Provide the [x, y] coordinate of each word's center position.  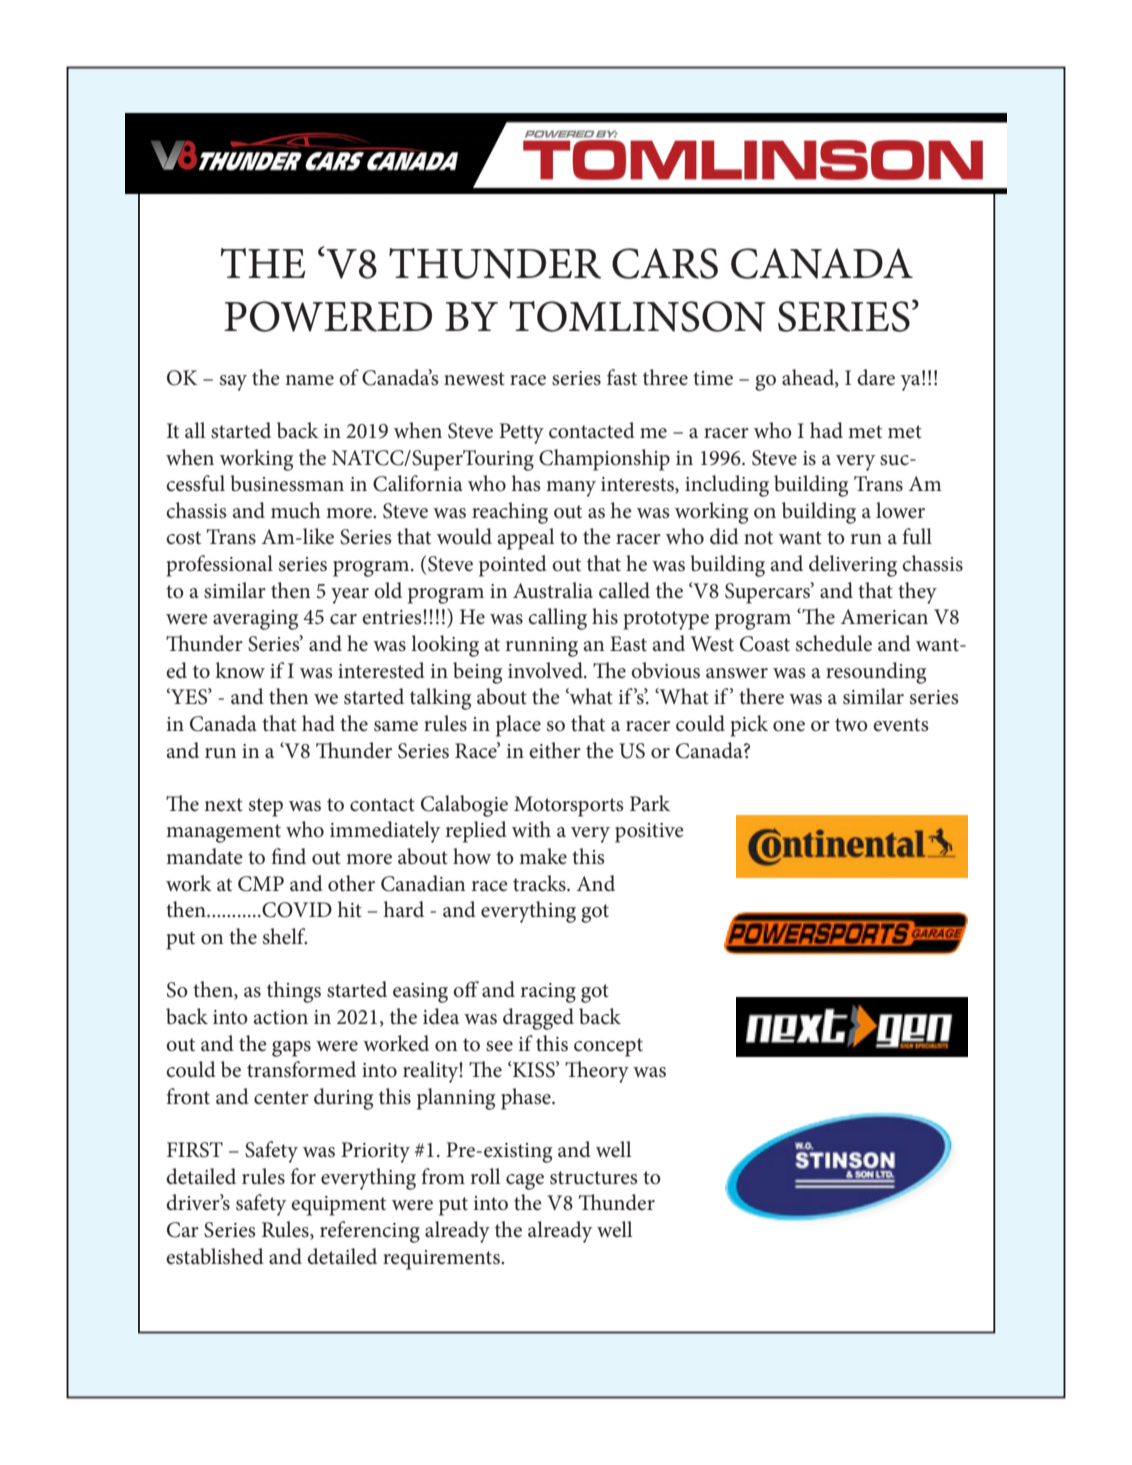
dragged [538, 1019]
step [266, 807]
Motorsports [569, 806]
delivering [853, 566]
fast [622, 377]
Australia [553, 590]
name [309, 380]
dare [876, 377]
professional [219, 566]
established [215, 1256]
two [851, 725]
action [280, 1017]
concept [608, 1047]
